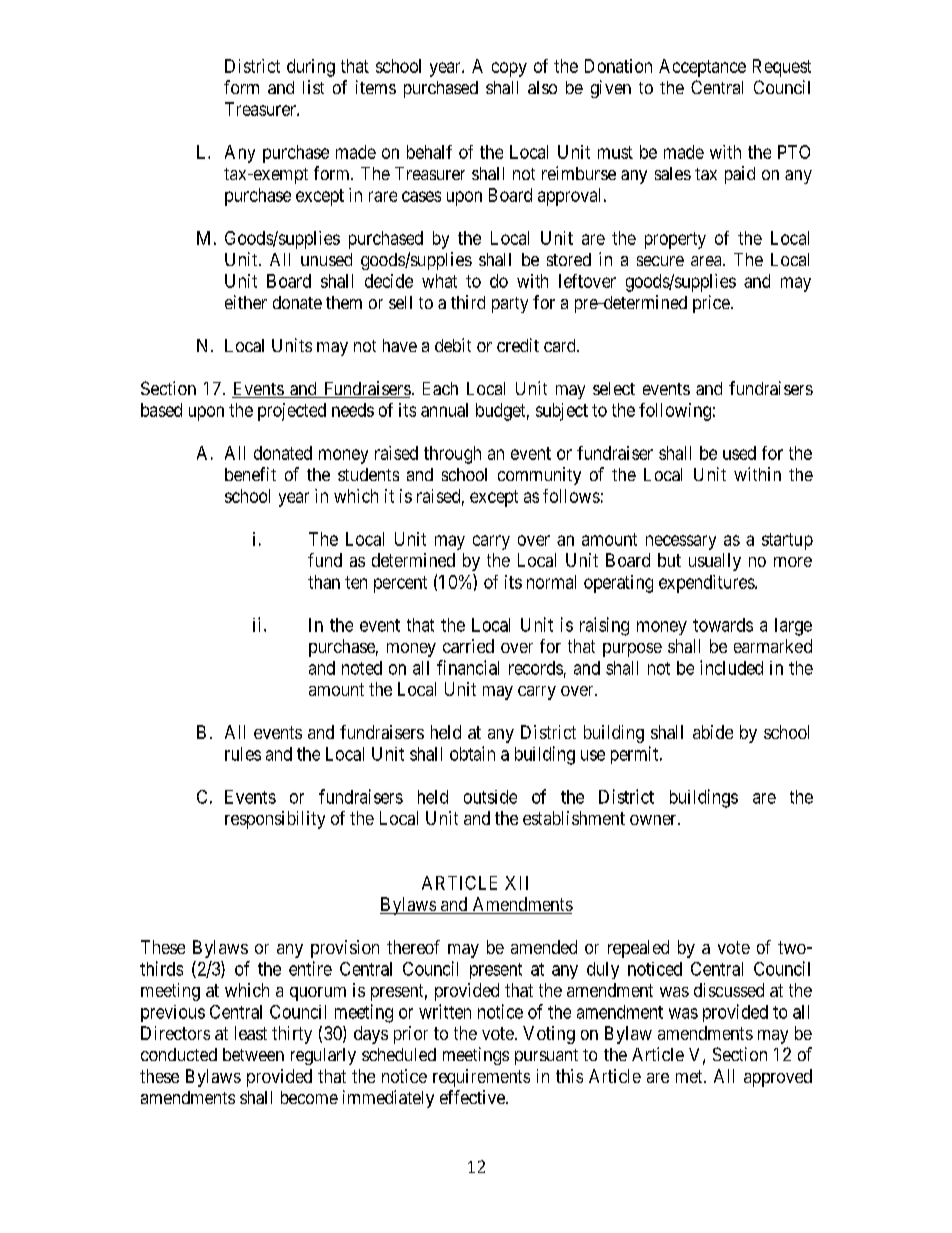  Describe the element at coordinates (313, 87) in the document. I see `list` at that location.
